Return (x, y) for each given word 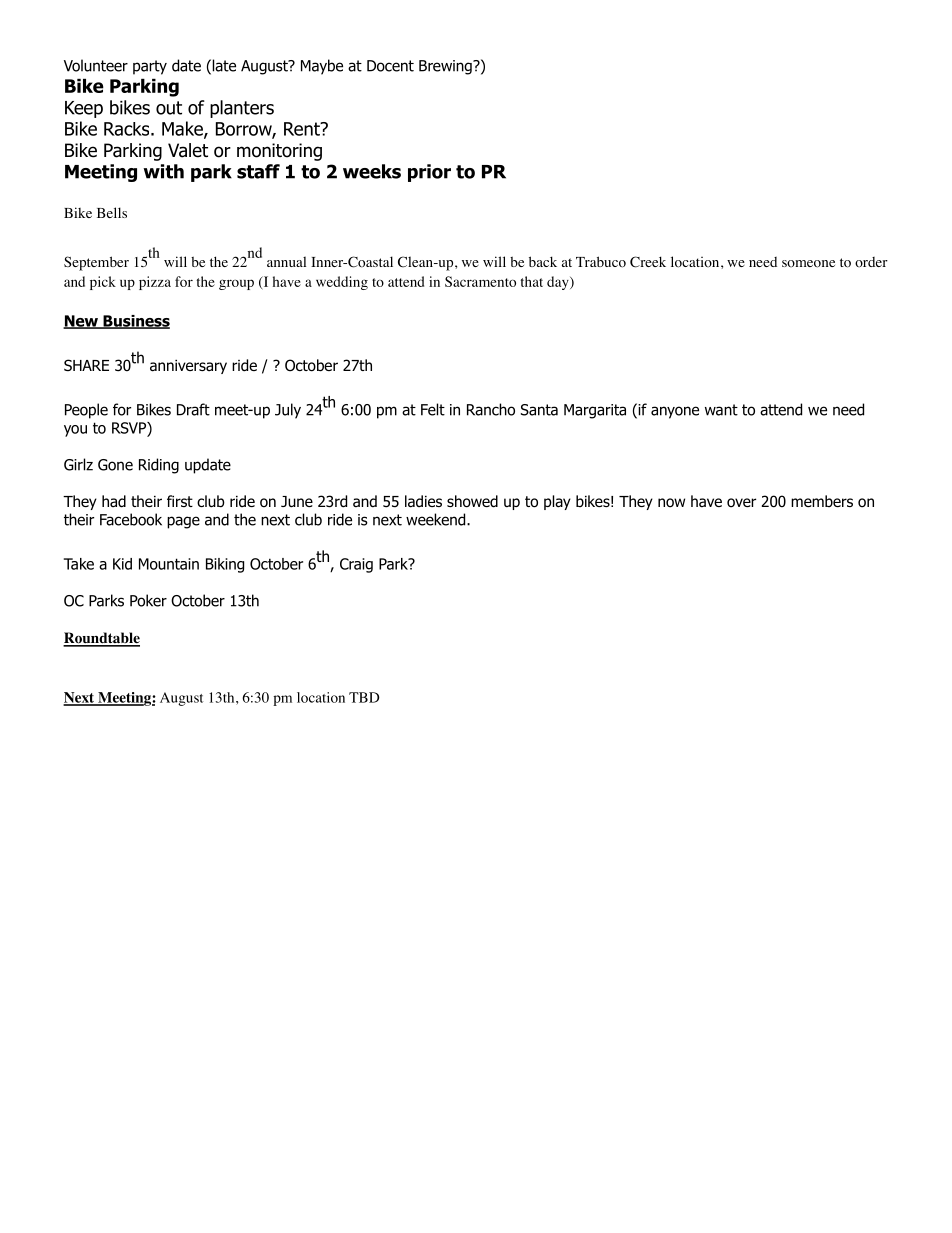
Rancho (491, 409)
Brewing (446, 67)
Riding (159, 466)
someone (808, 264)
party (150, 67)
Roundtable (101, 639)
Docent (390, 66)
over (741, 503)
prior (429, 173)
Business (135, 322)
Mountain (169, 564)
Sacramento (480, 281)
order (871, 262)
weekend (437, 519)
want (721, 410)
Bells (112, 212)
